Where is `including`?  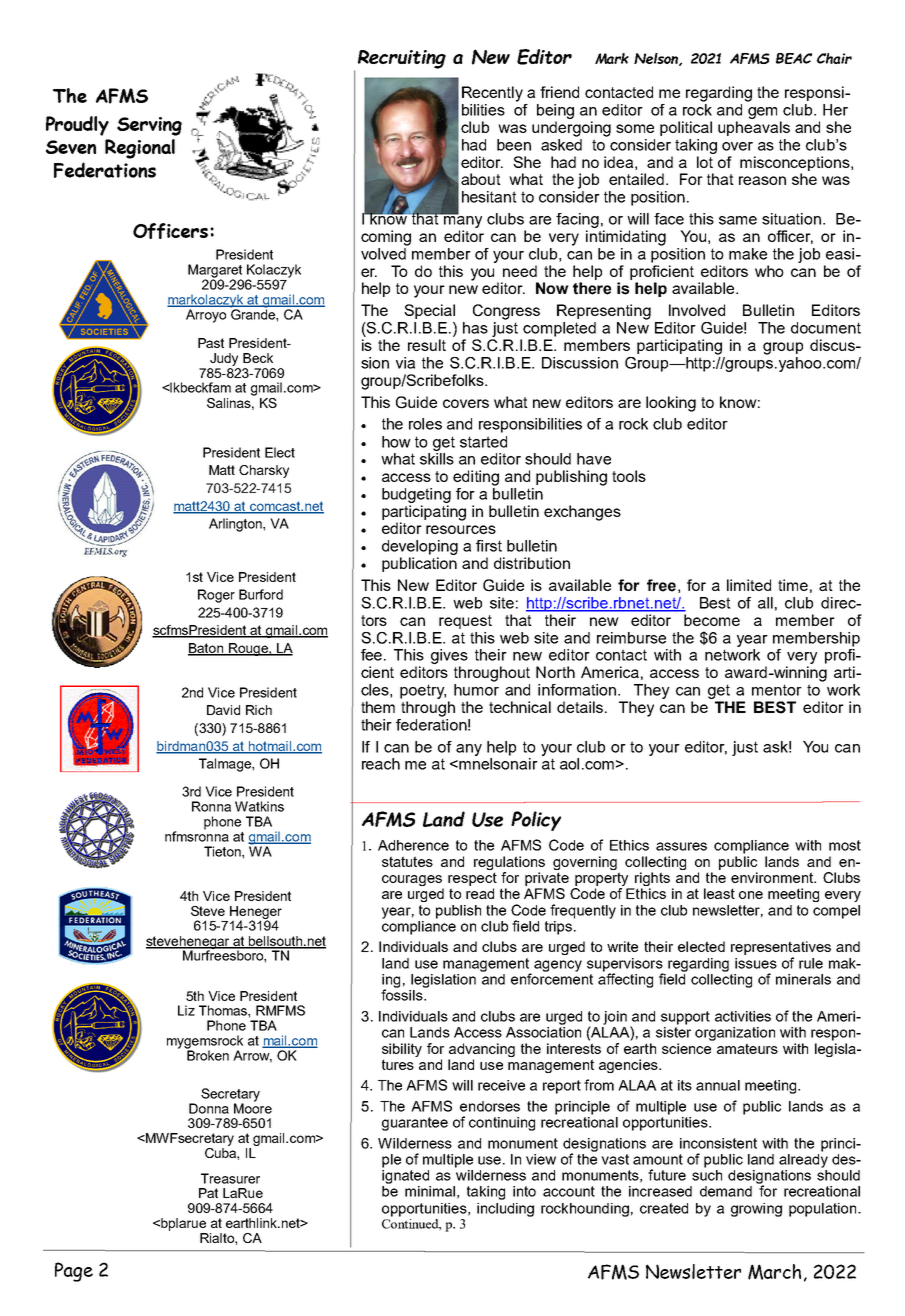
including is located at coordinates (505, 1210).
